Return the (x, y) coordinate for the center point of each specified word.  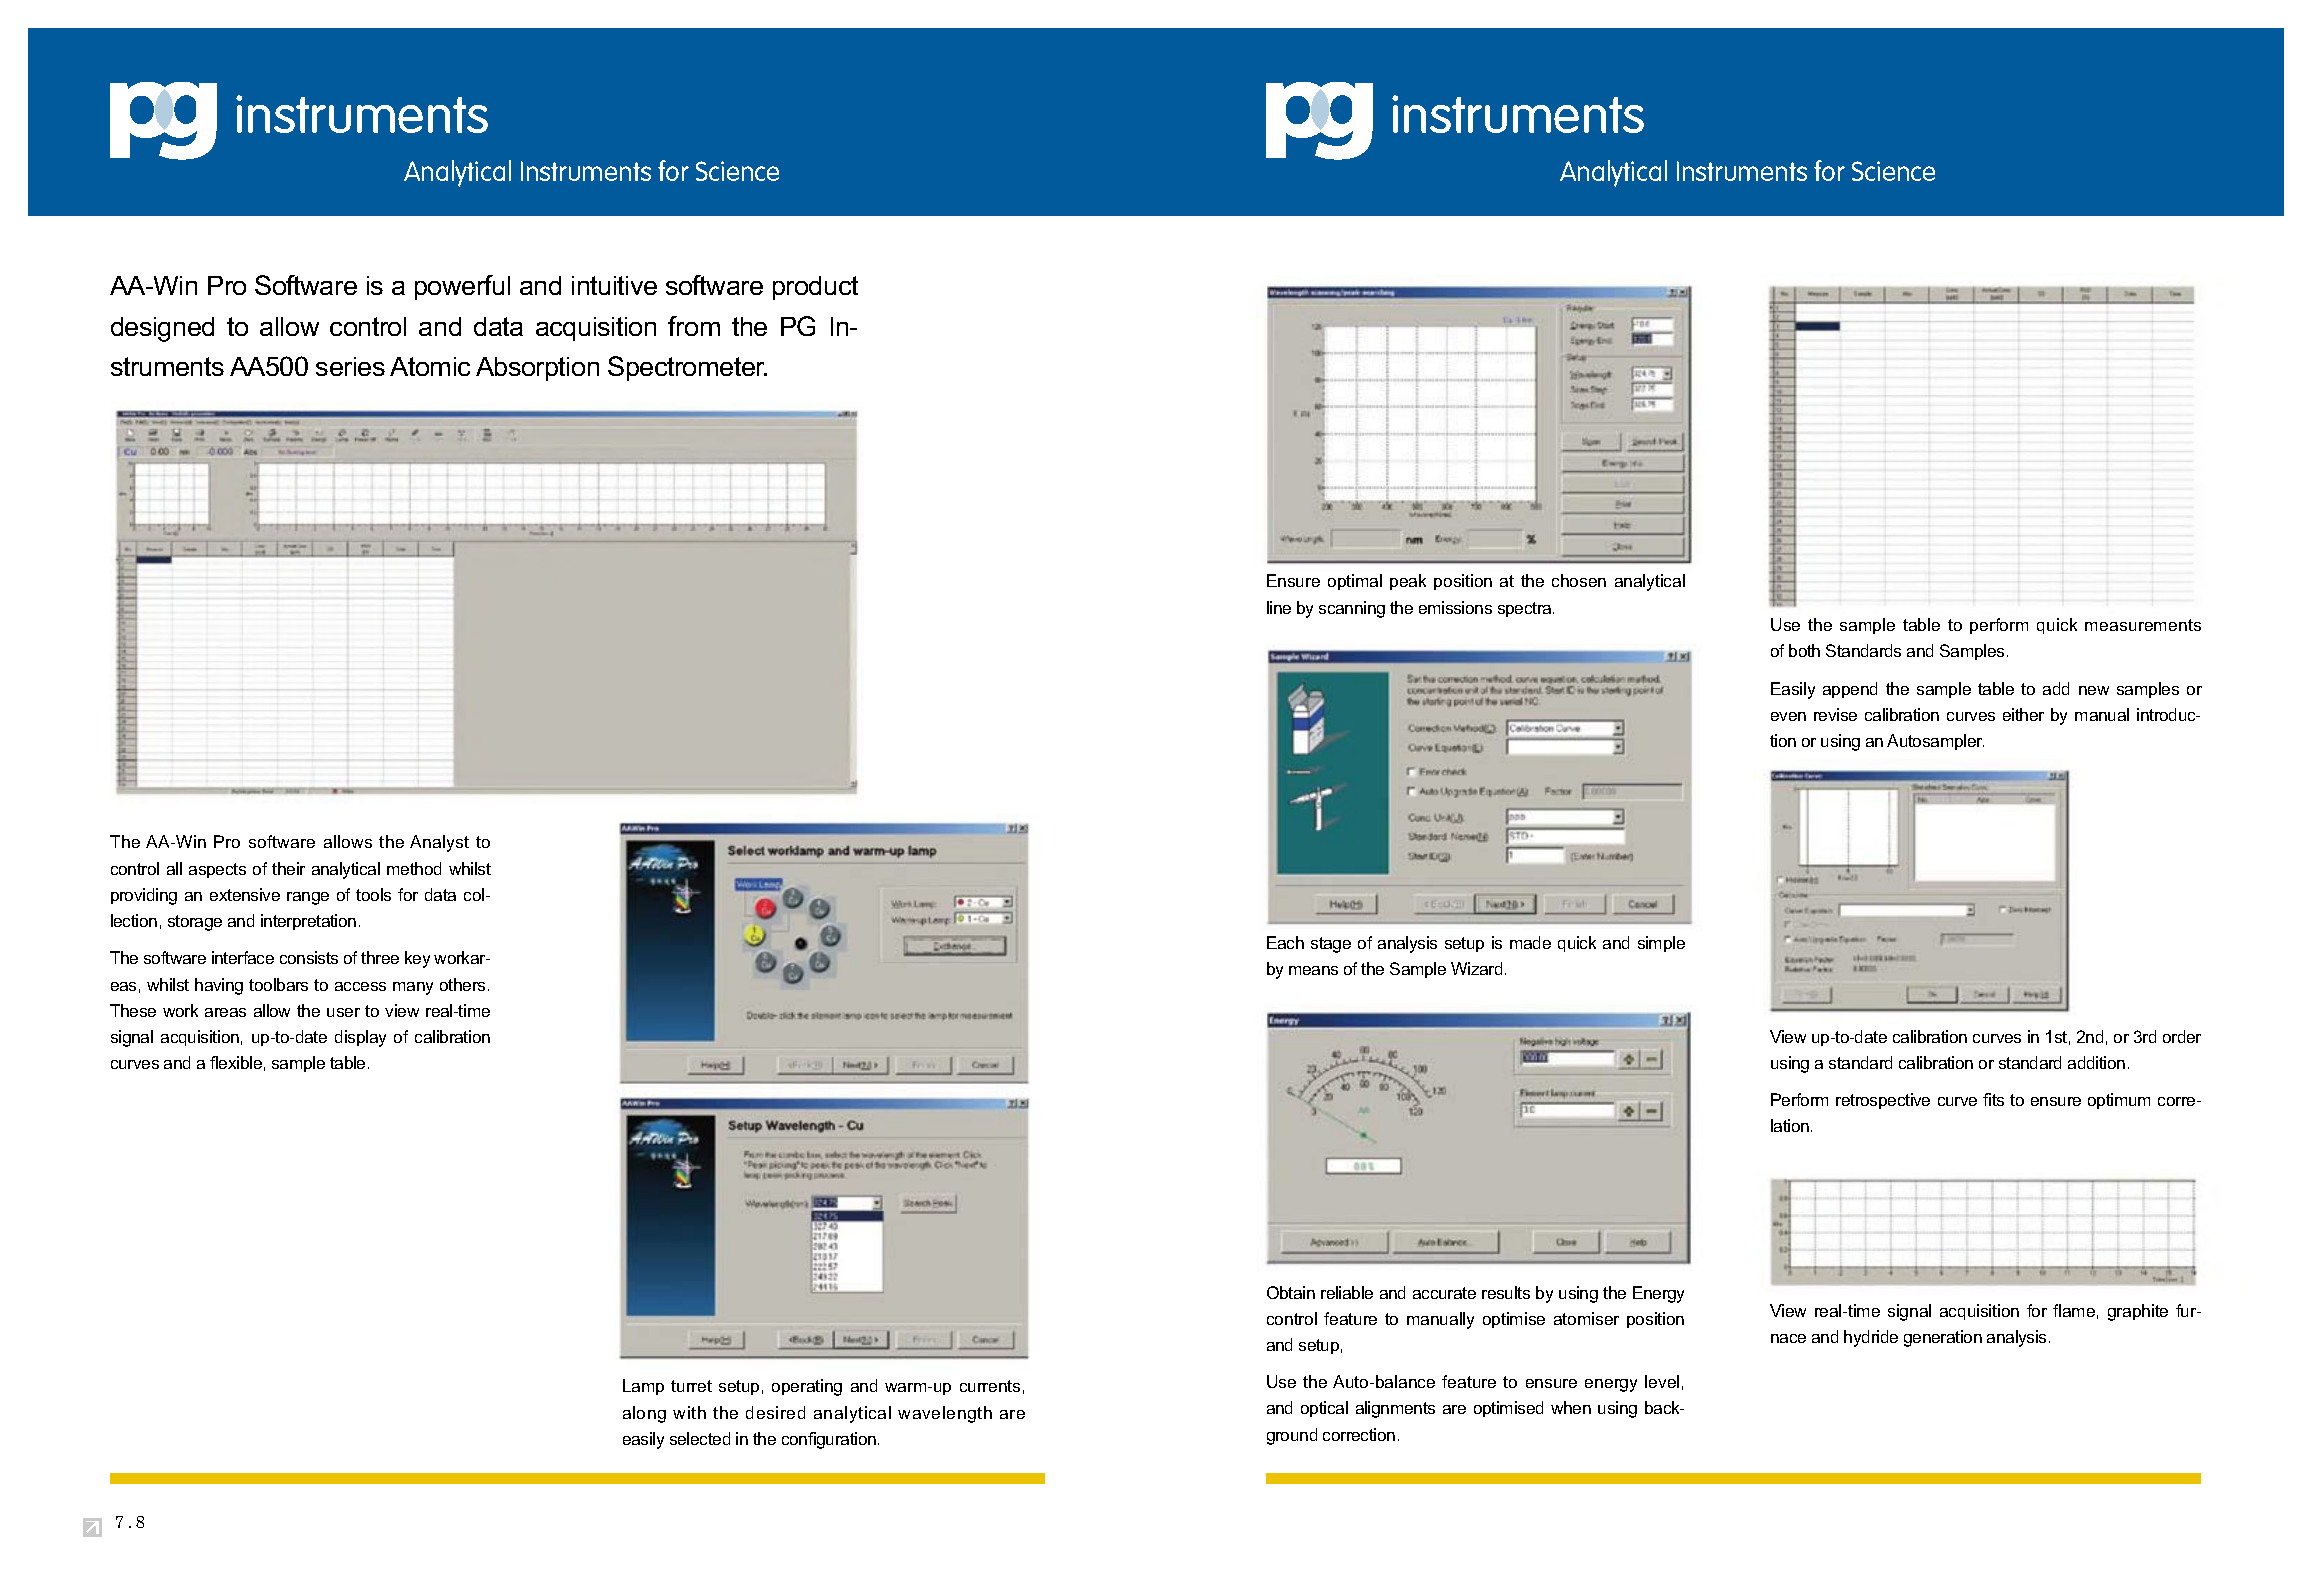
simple (1661, 944)
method (414, 868)
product (815, 288)
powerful (462, 287)
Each (1285, 942)
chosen (1579, 580)
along (644, 1414)
